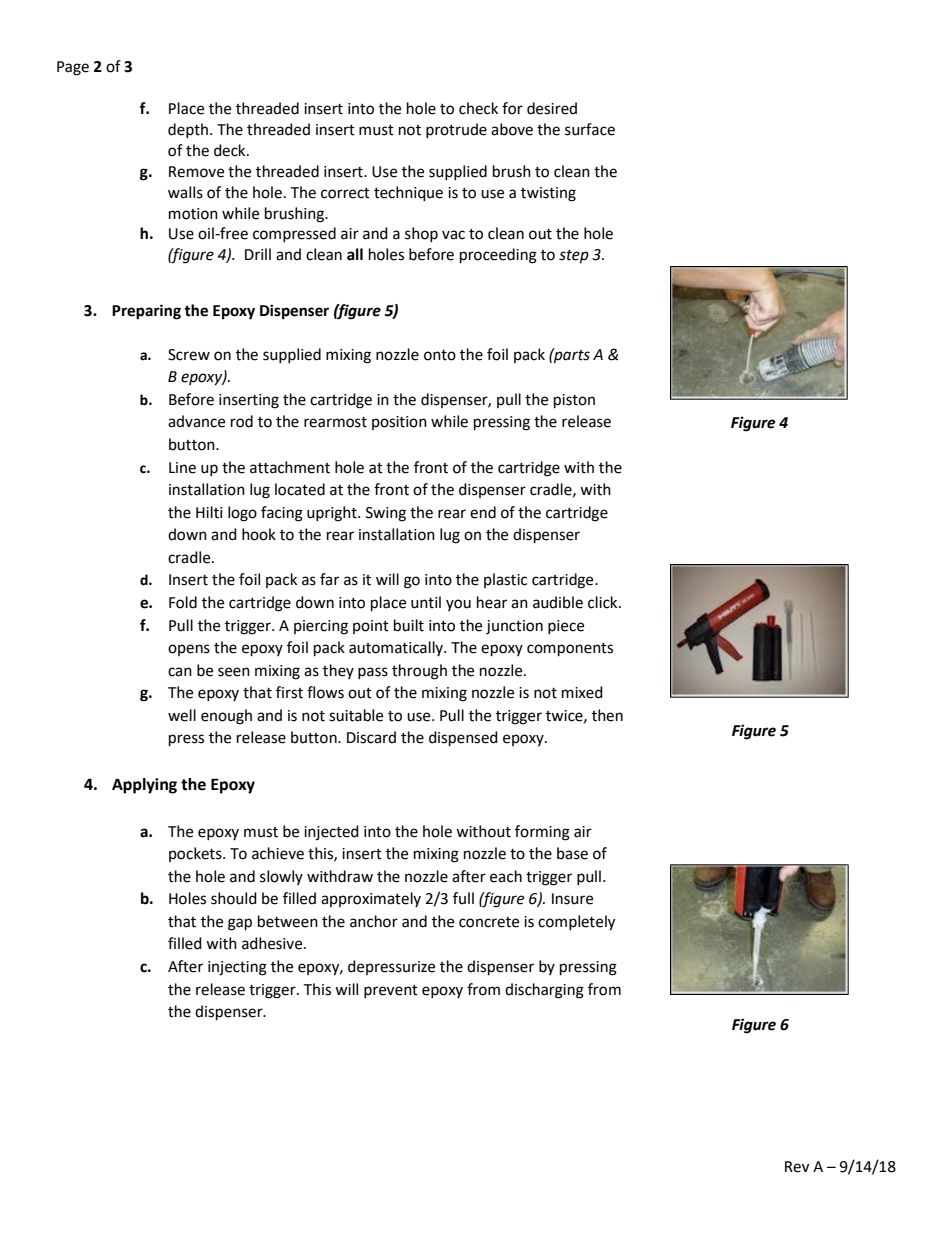  I want to click on Discard, so click(371, 737).
